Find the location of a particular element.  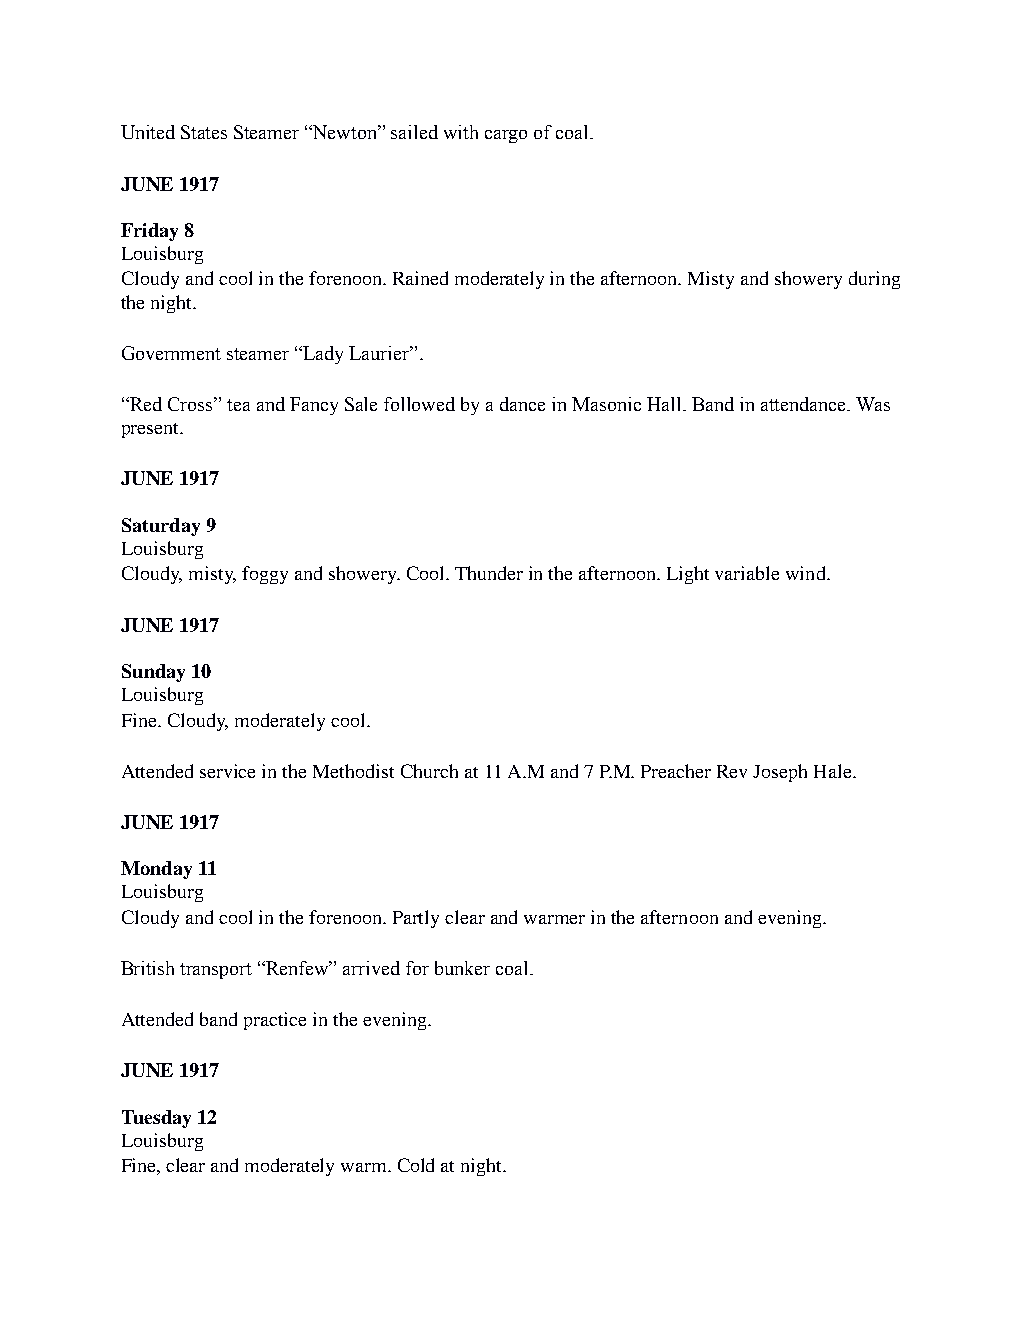

Church is located at coordinates (429, 771).
